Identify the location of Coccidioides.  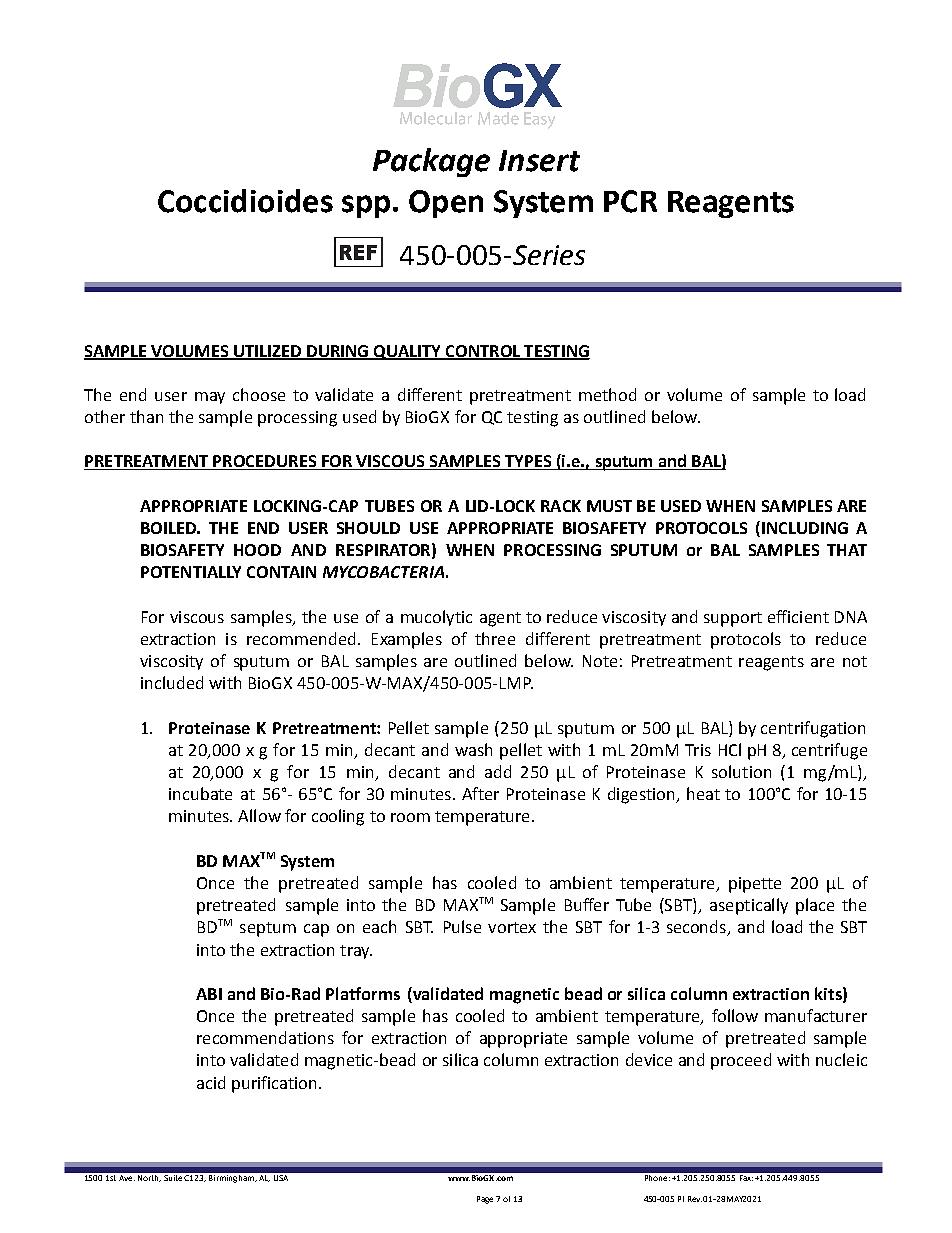
(245, 201).
